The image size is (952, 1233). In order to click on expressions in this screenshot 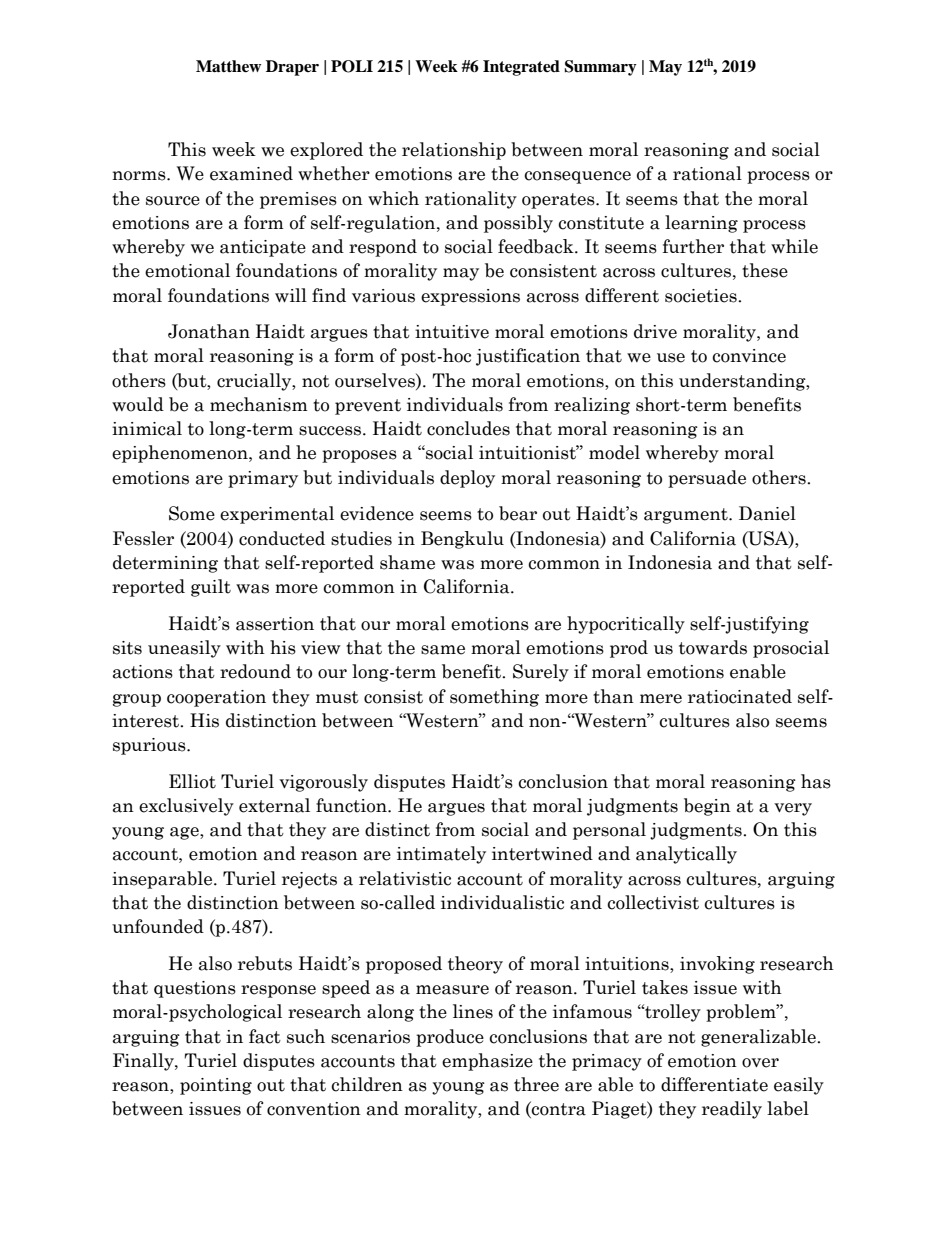, I will do `click(470, 297)`.
